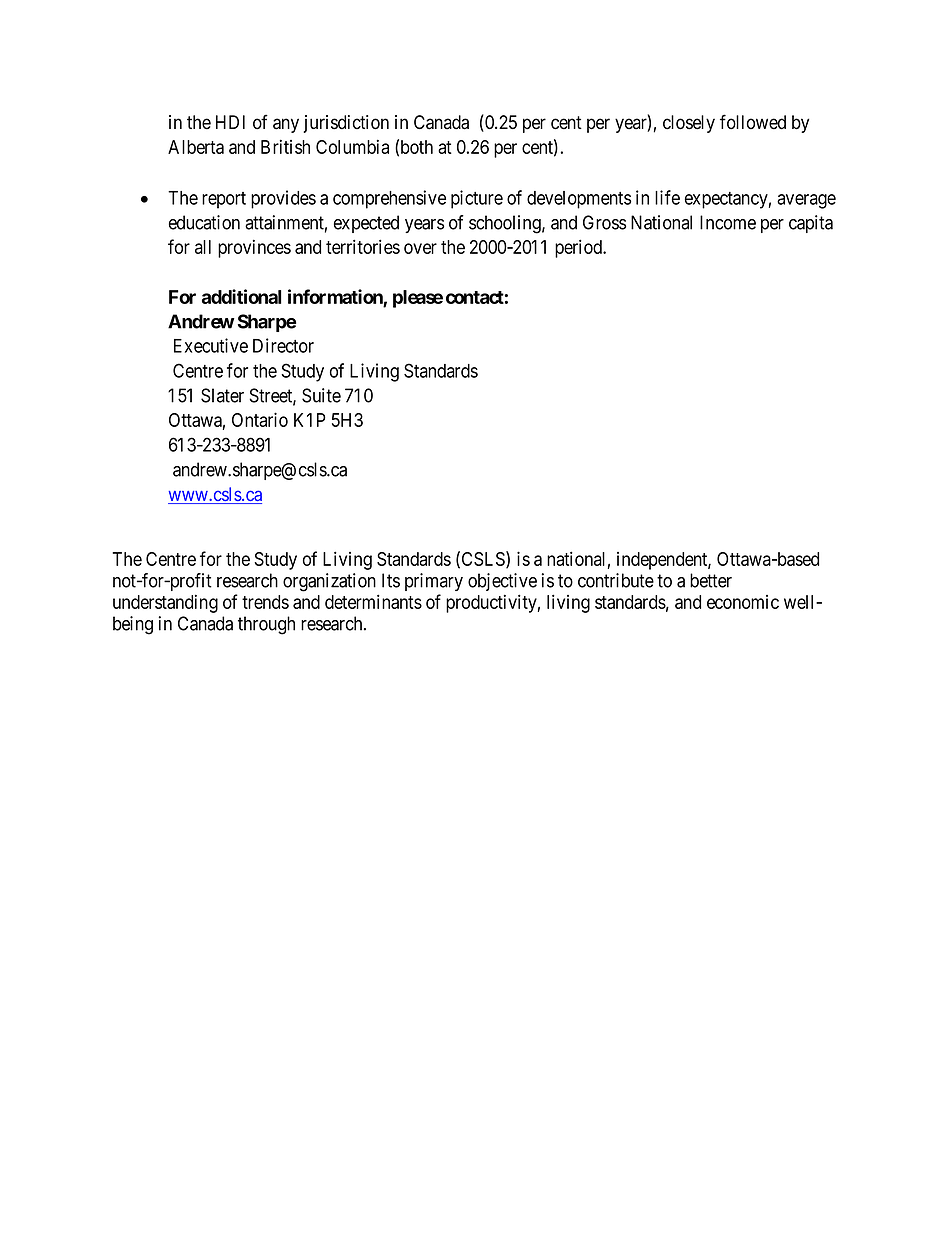  Describe the element at coordinates (502, 582) in the screenshot. I see `objective` at that location.
